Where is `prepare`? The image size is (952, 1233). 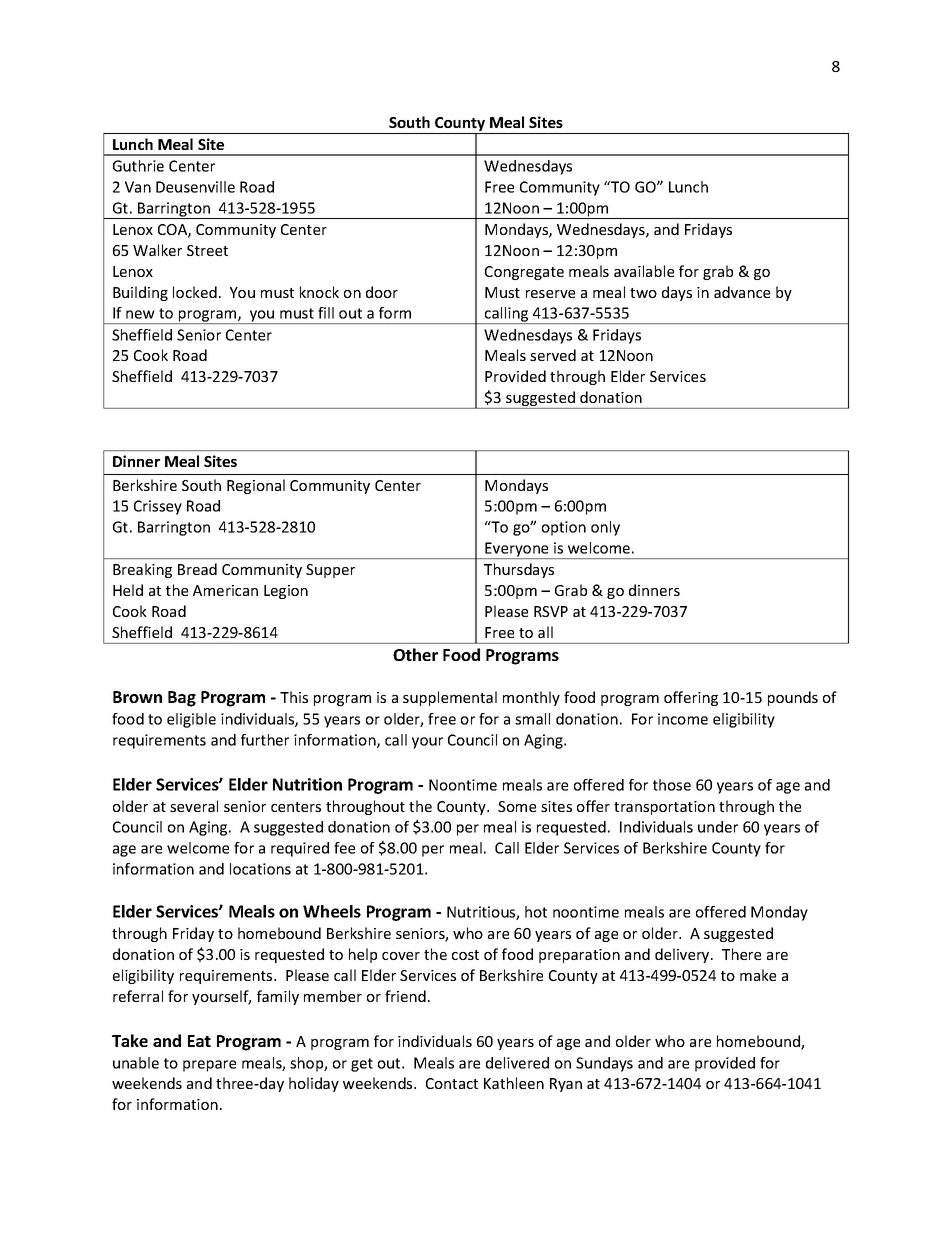
prepare is located at coordinates (209, 1066).
